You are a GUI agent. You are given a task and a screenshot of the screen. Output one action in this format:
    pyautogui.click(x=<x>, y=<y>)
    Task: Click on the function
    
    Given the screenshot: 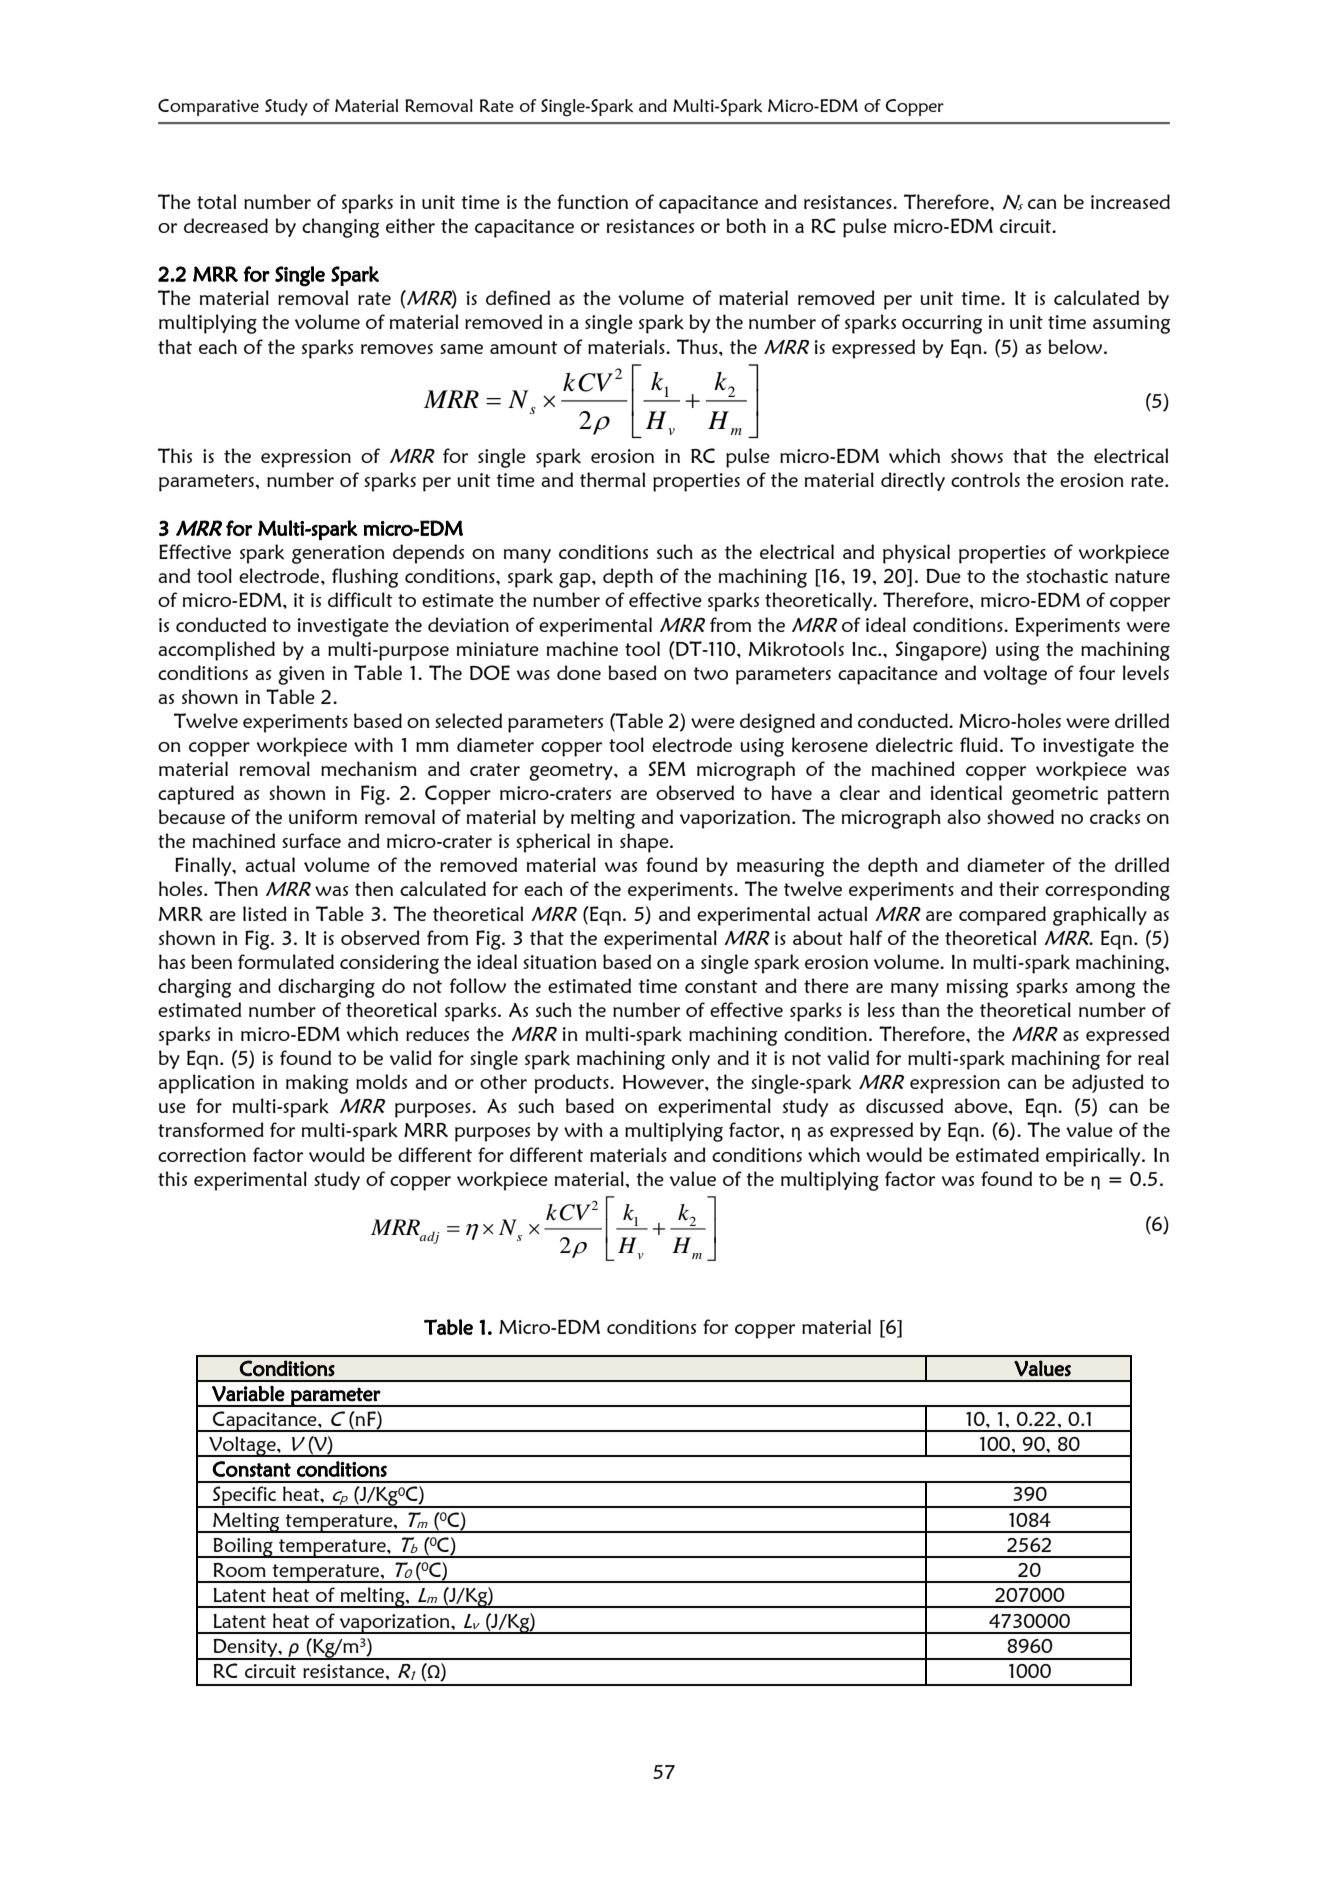 What is the action you would take?
    pyautogui.click(x=592, y=201)
